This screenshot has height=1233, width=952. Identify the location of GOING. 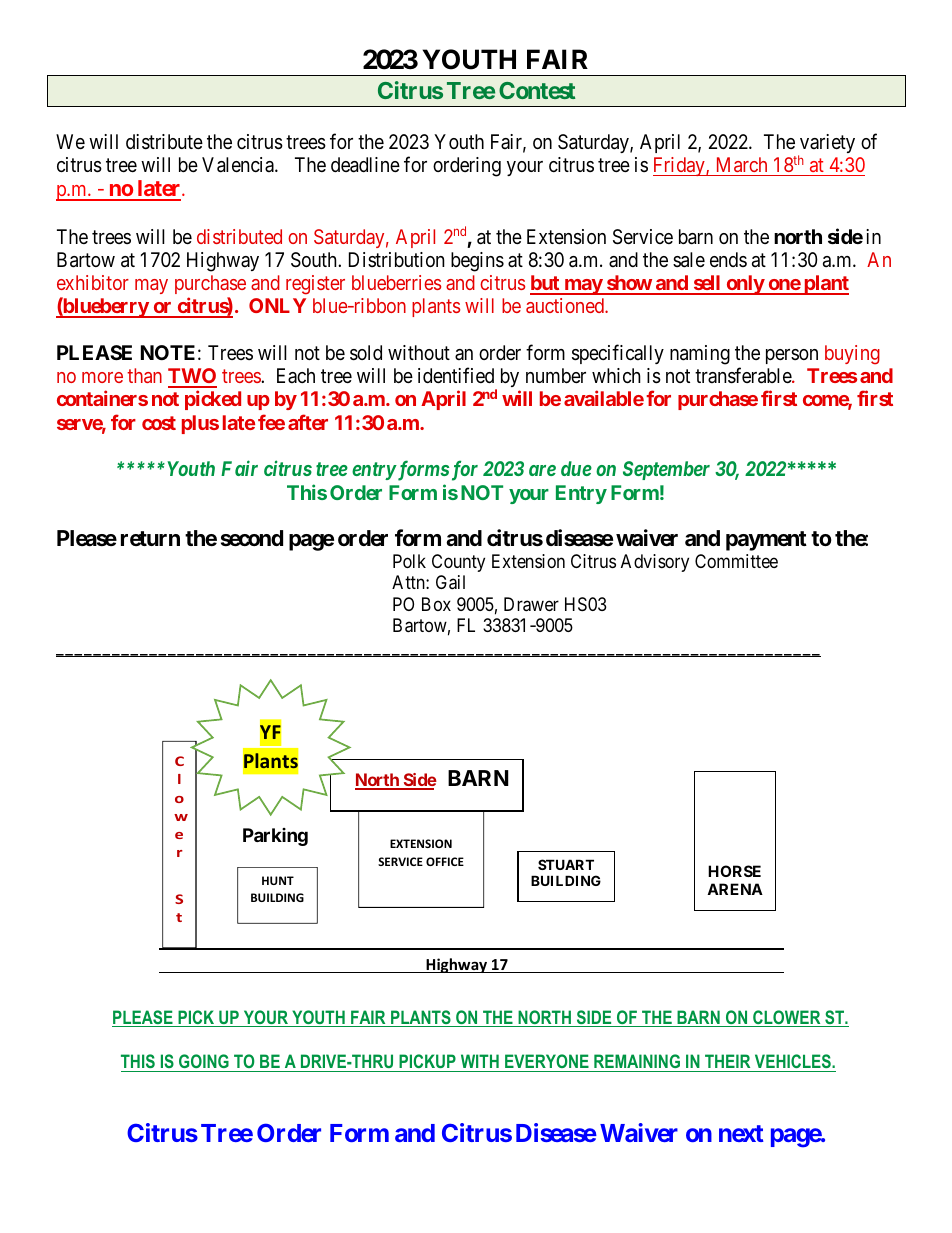
(204, 1061).
